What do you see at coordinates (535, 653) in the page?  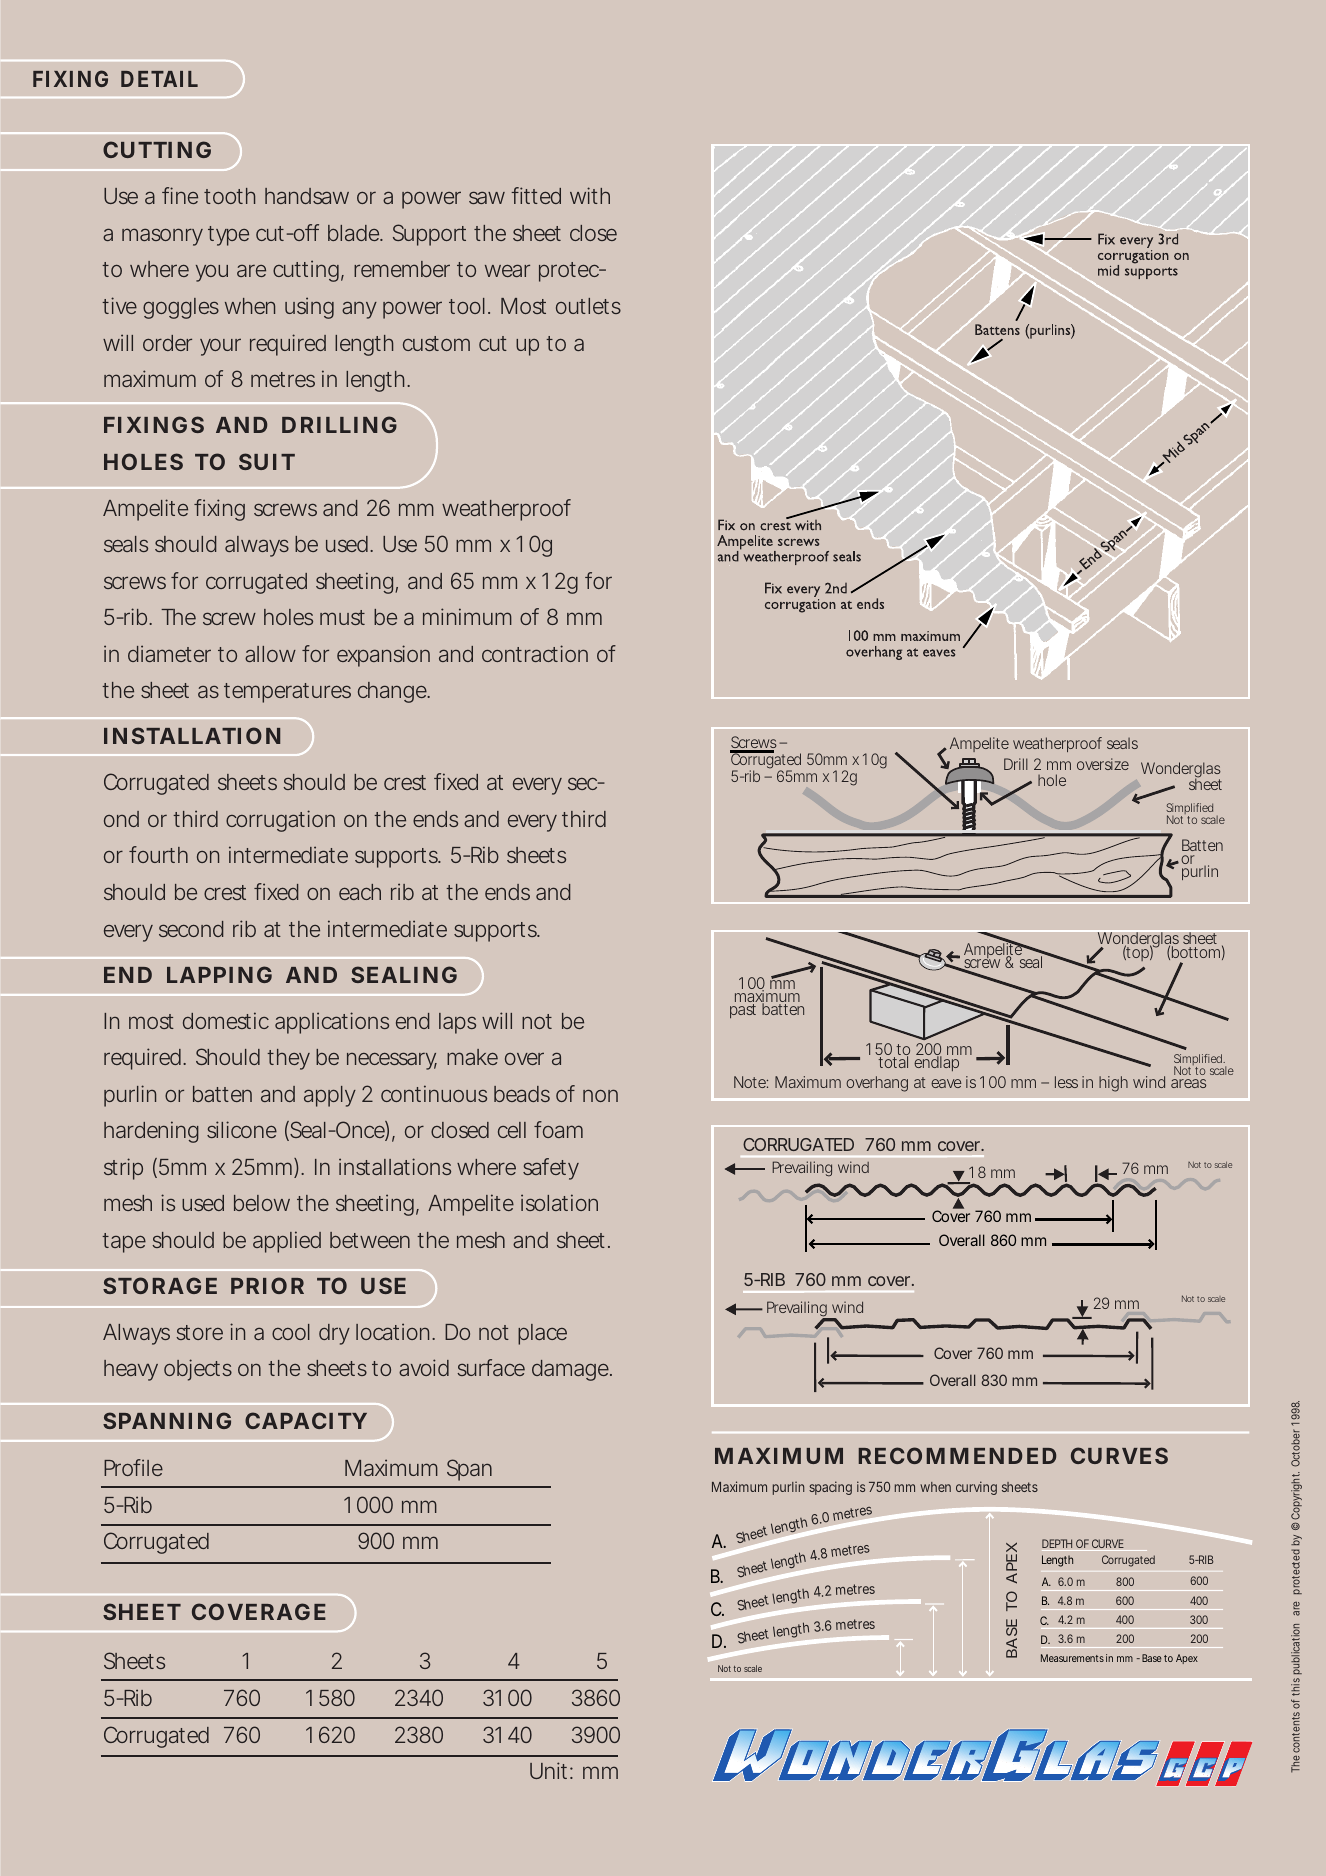 I see `contraction` at bounding box center [535, 653].
